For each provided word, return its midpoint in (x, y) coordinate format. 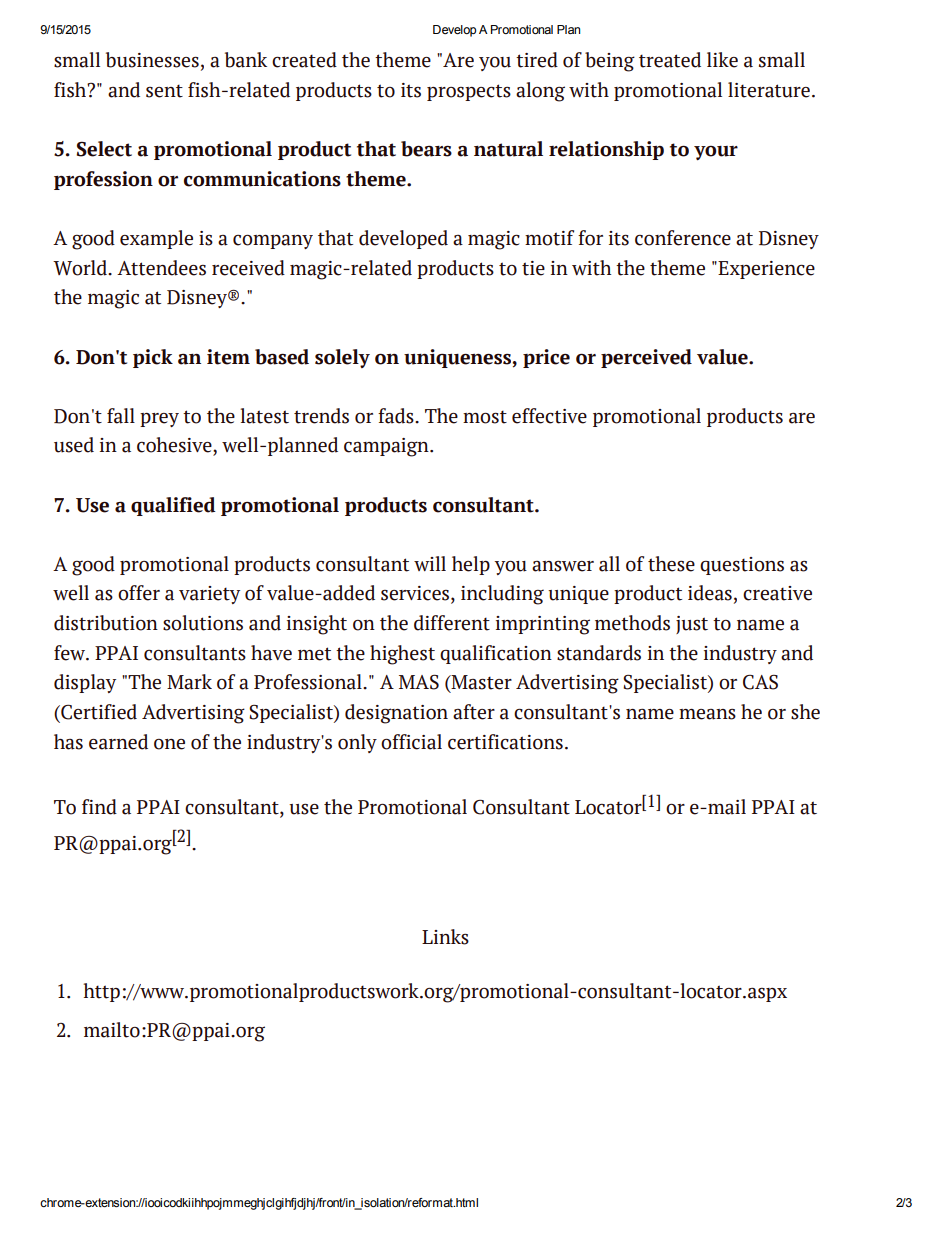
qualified (173, 506)
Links (445, 937)
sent (164, 91)
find (99, 807)
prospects (469, 92)
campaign (387, 447)
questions (742, 566)
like (722, 60)
